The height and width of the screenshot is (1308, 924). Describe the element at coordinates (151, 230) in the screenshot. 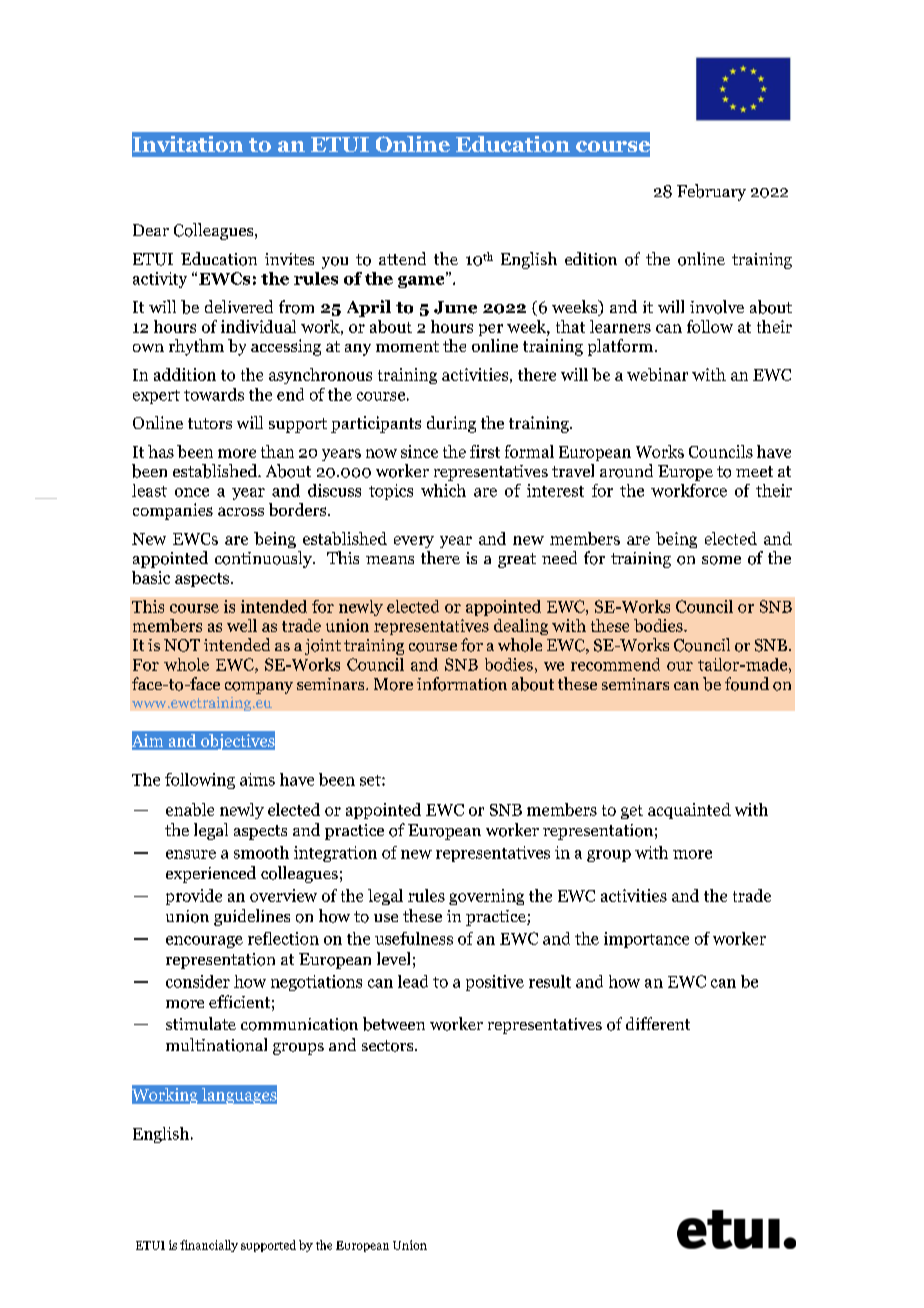

I see `Dear` at that location.
